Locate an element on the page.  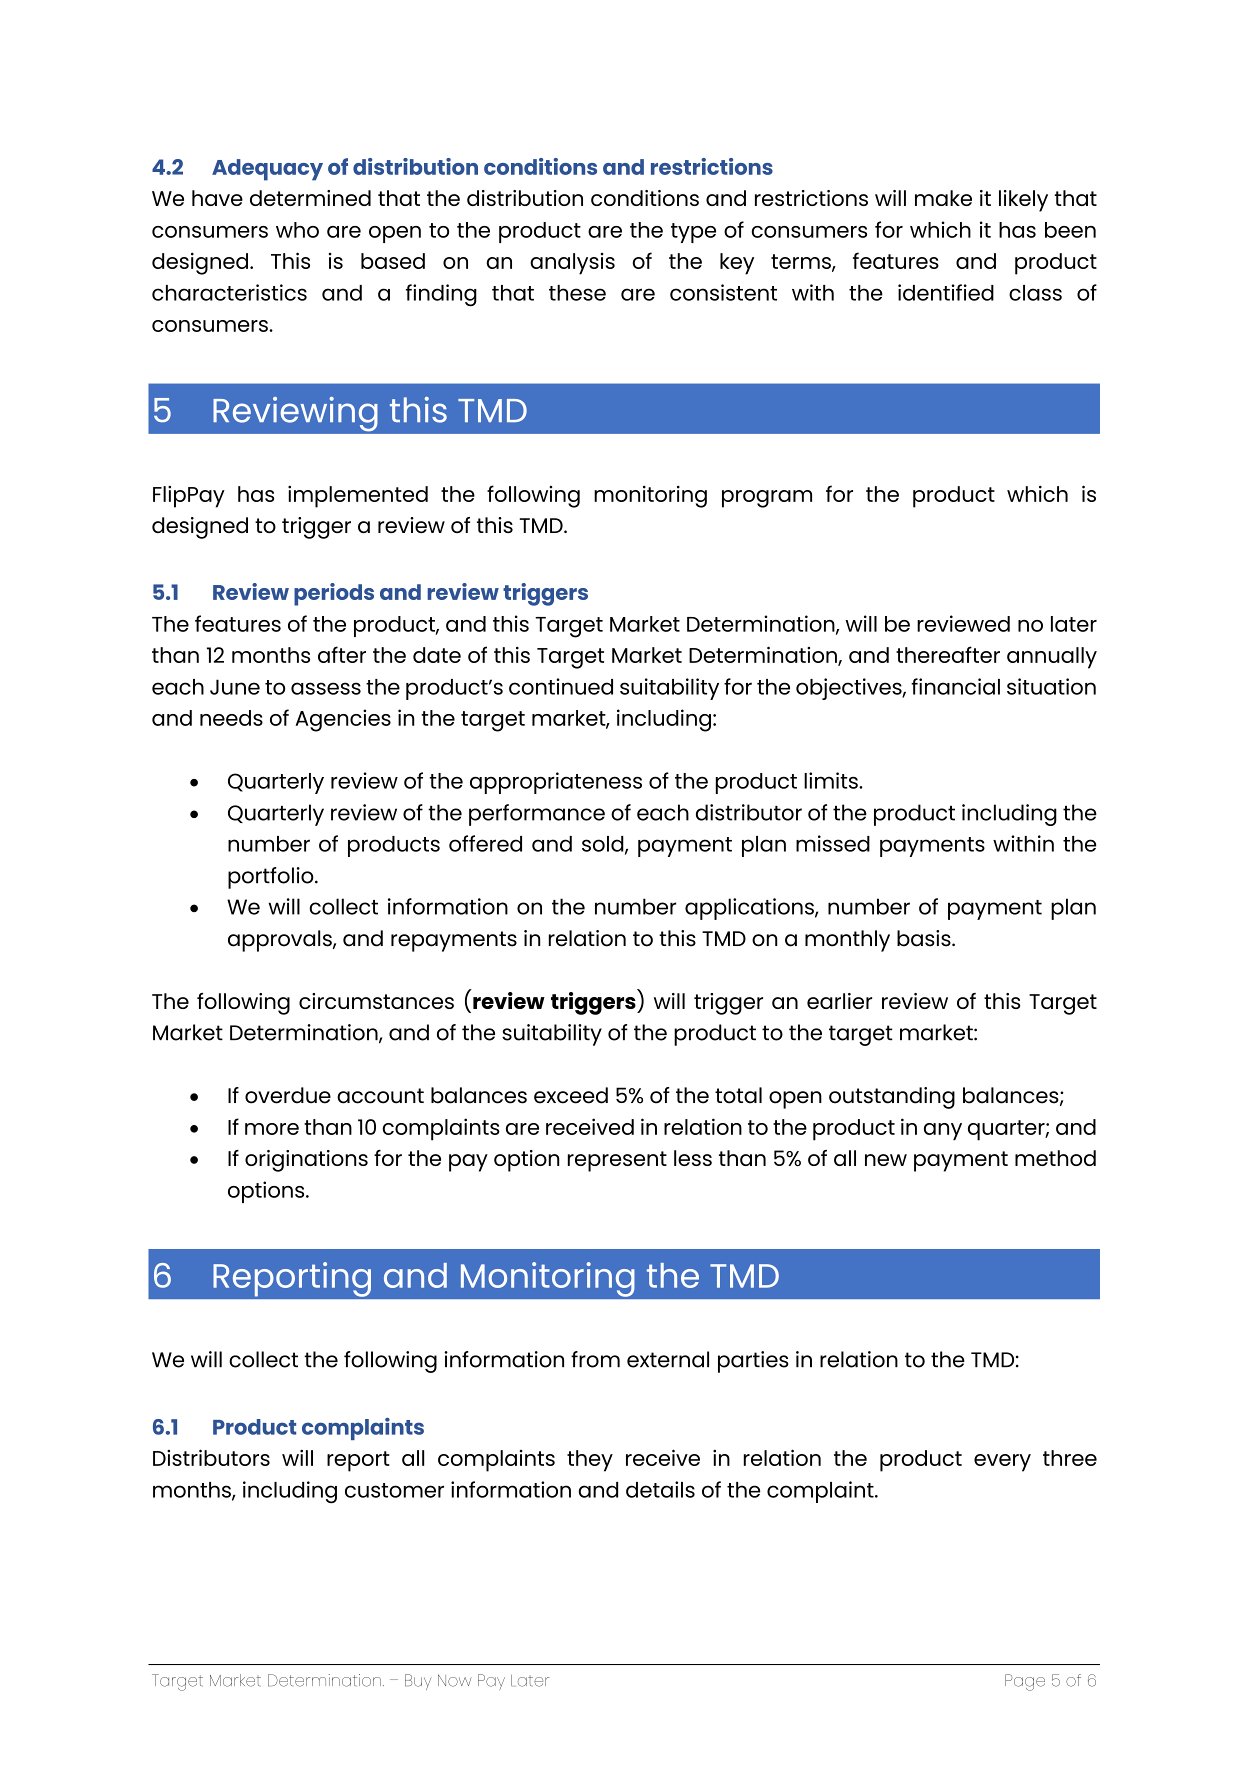
any is located at coordinates (943, 1132).
